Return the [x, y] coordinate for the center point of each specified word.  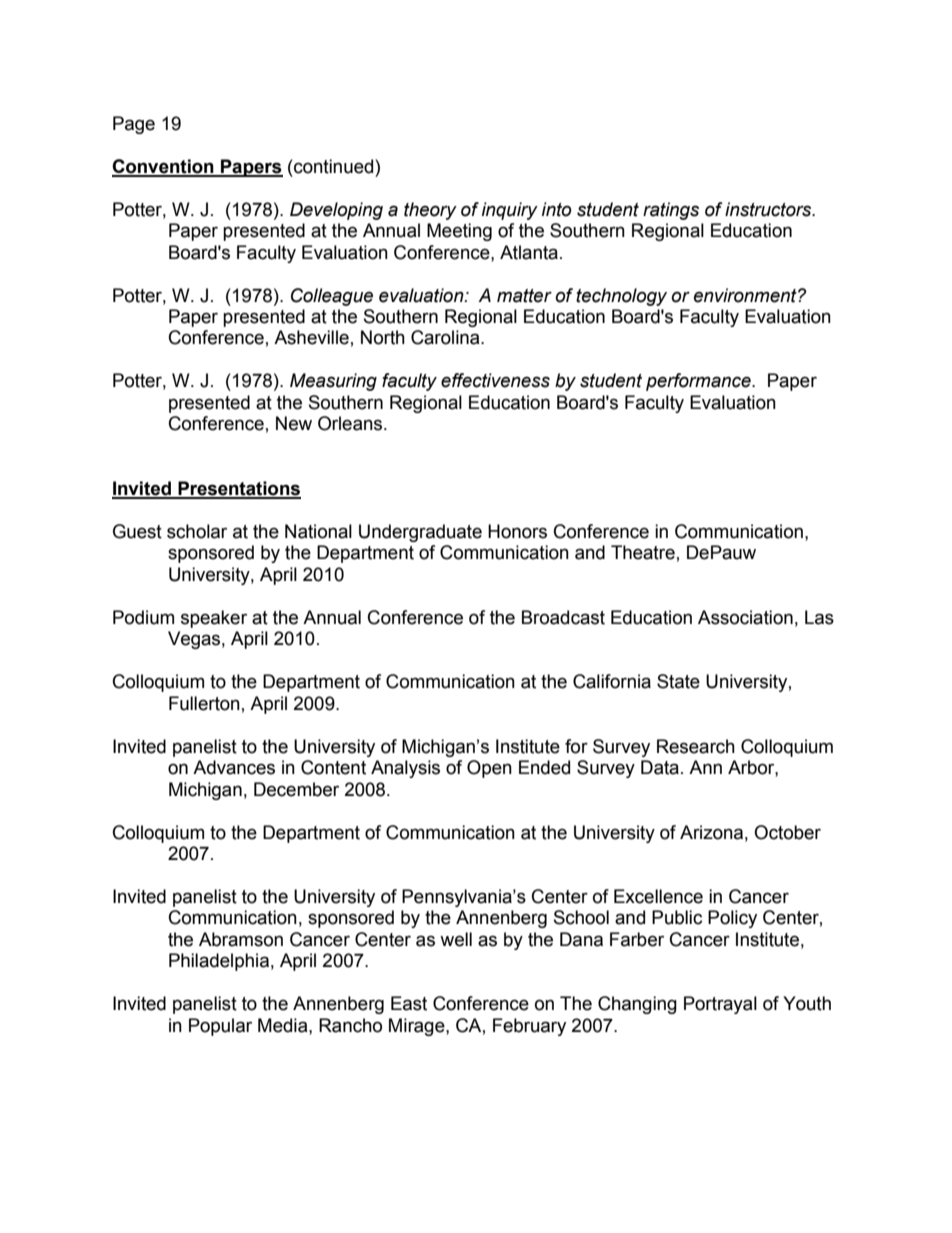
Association [745, 617]
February [529, 1027]
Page [134, 125]
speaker [214, 619]
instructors [769, 209]
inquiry [510, 211]
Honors [517, 531]
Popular [220, 1027]
